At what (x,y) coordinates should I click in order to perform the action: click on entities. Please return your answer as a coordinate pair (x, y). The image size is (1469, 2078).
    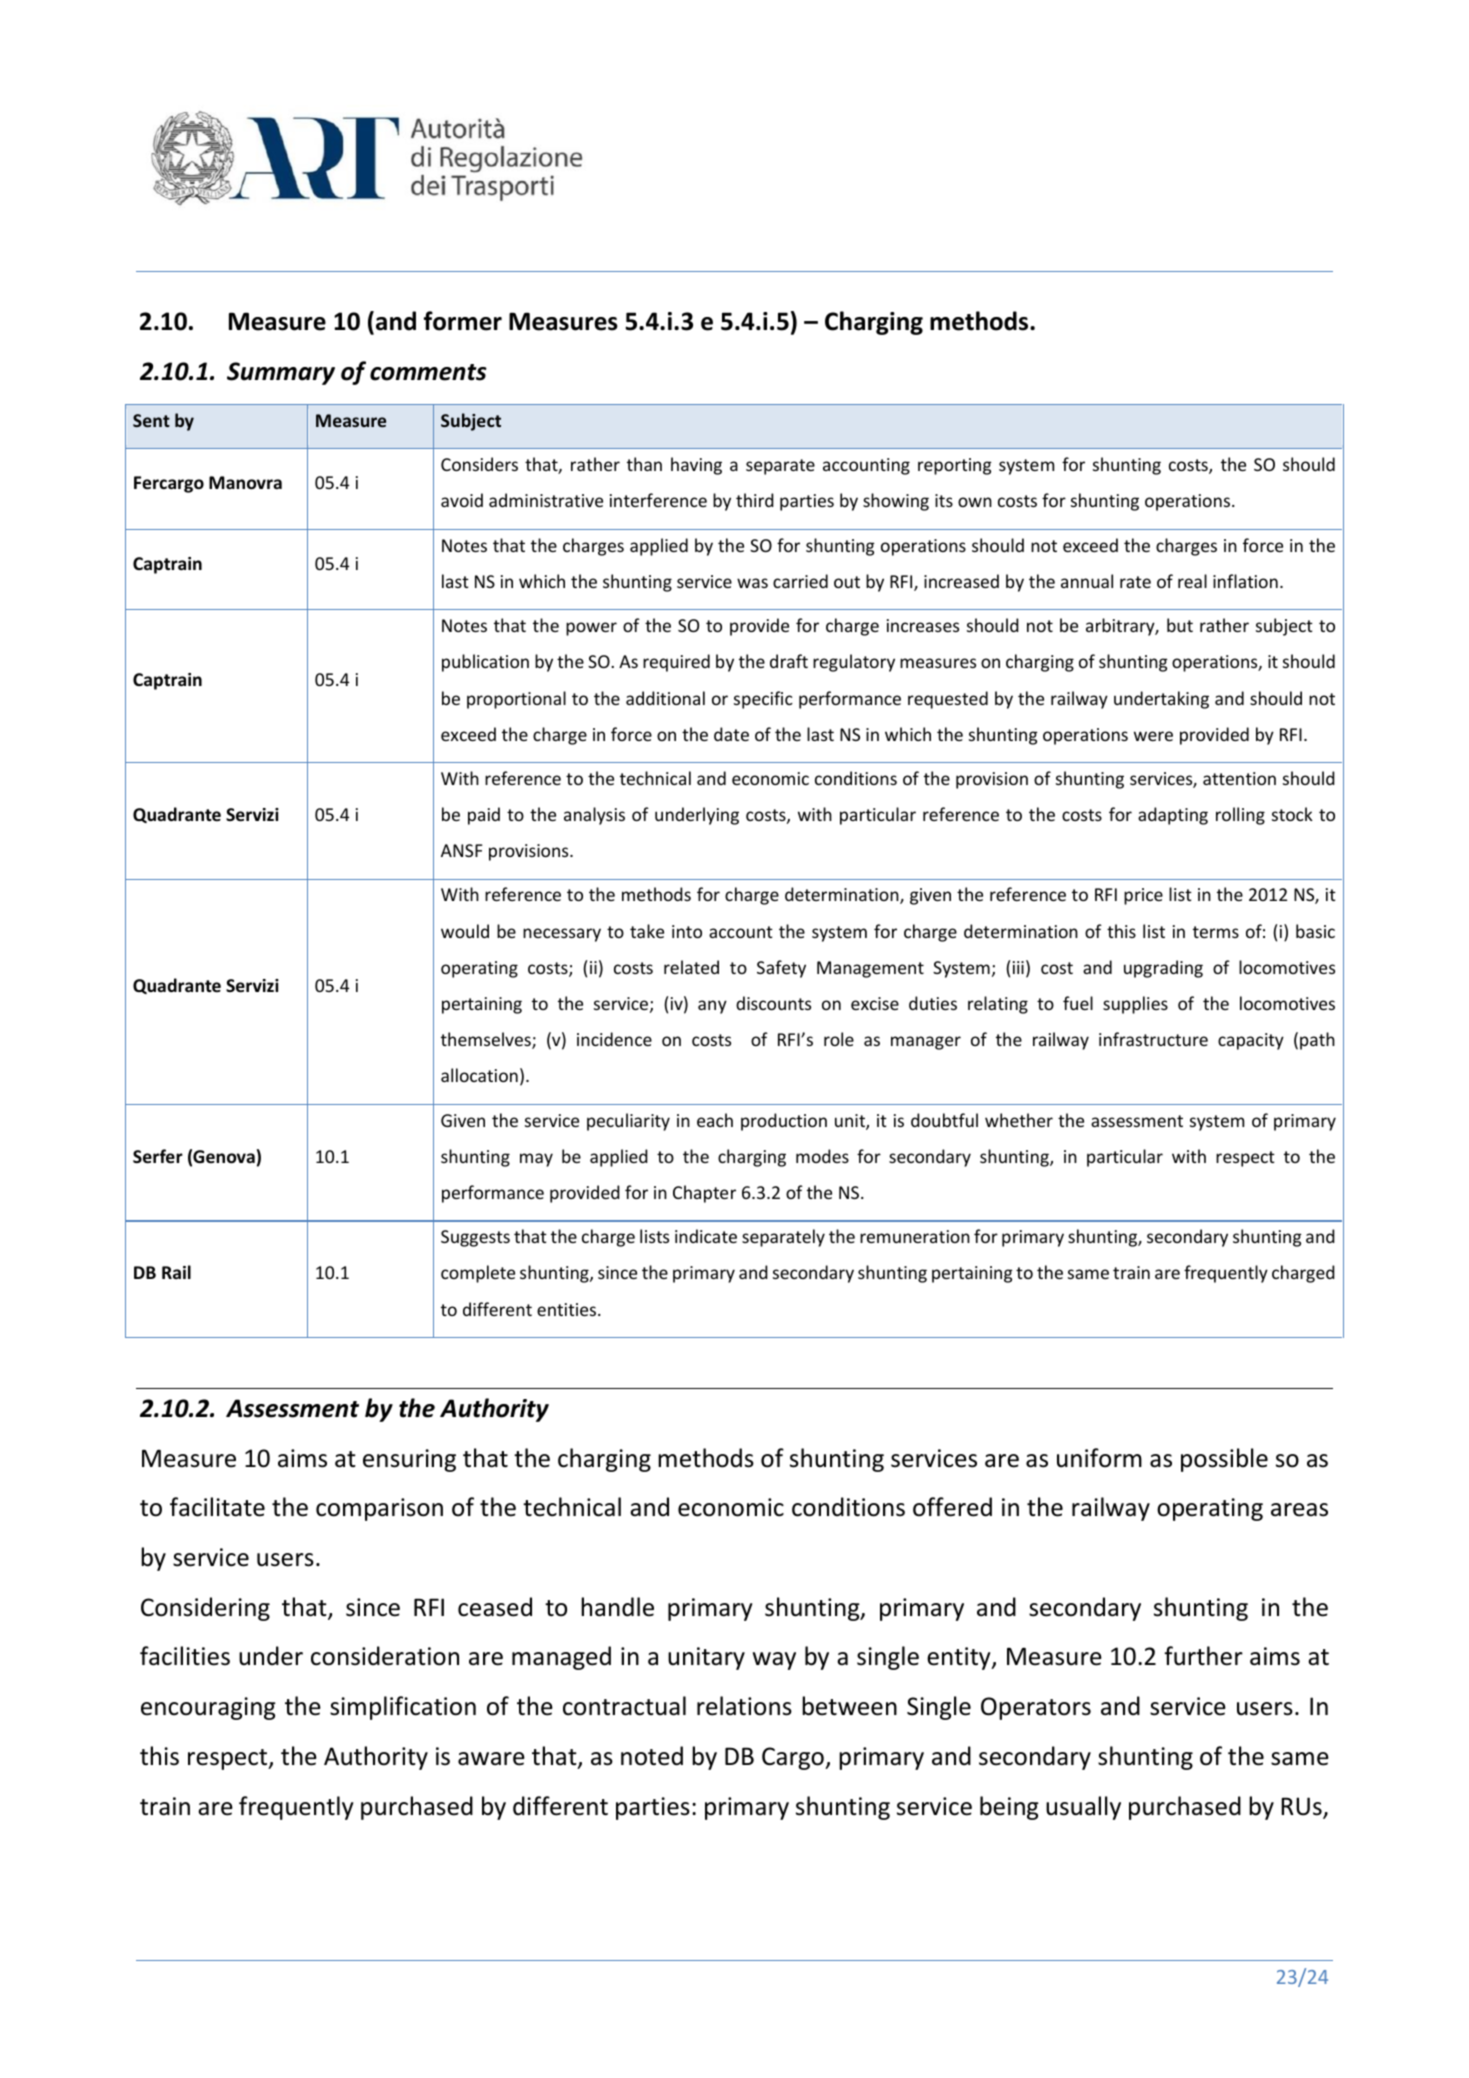
    Looking at the image, I should click on (568, 1309).
